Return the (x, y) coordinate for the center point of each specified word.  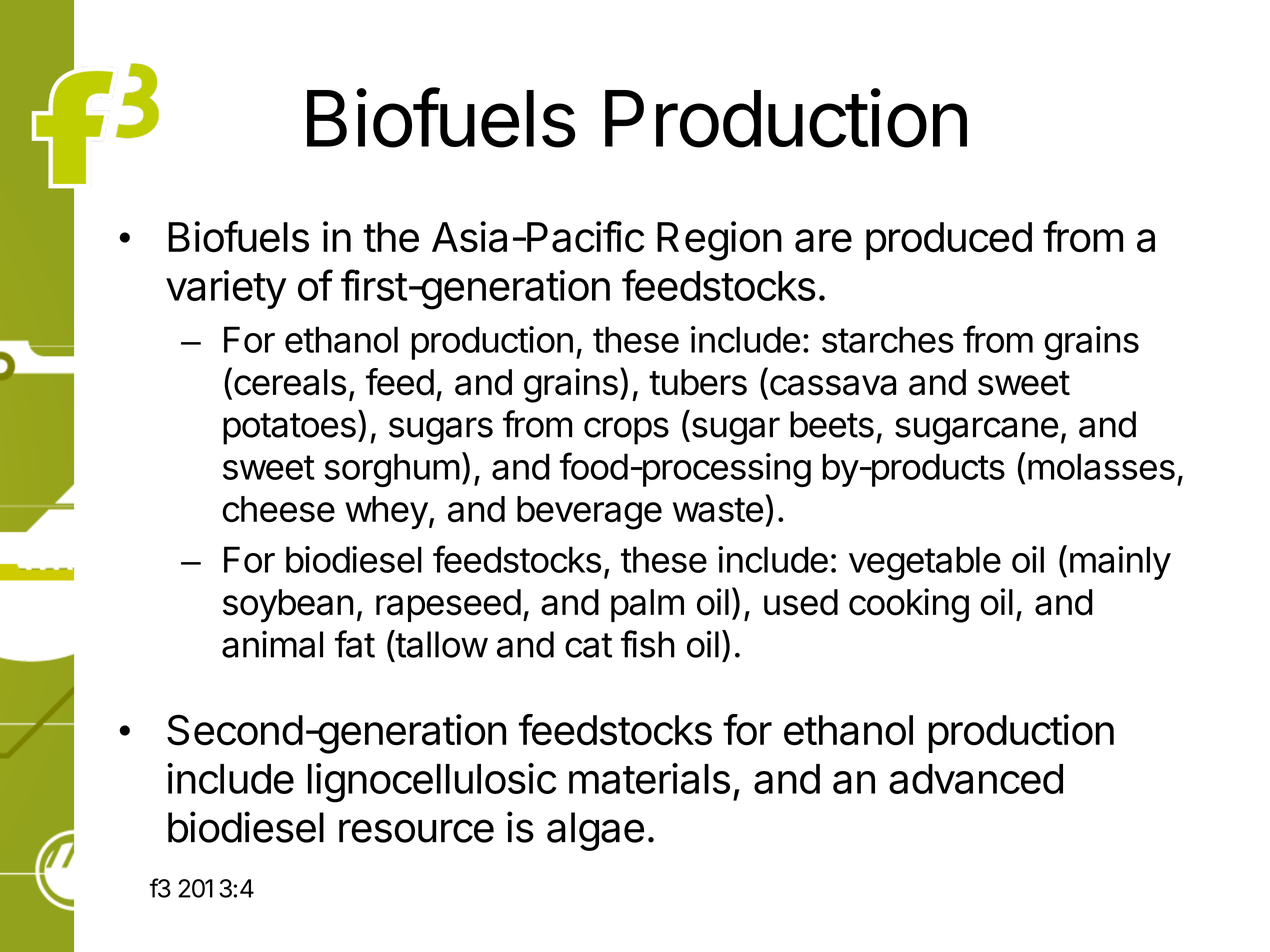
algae (595, 831)
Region (719, 241)
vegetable (925, 563)
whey (386, 512)
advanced (976, 779)
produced (949, 241)
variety (226, 289)
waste (718, 510)
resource (416, 831)
